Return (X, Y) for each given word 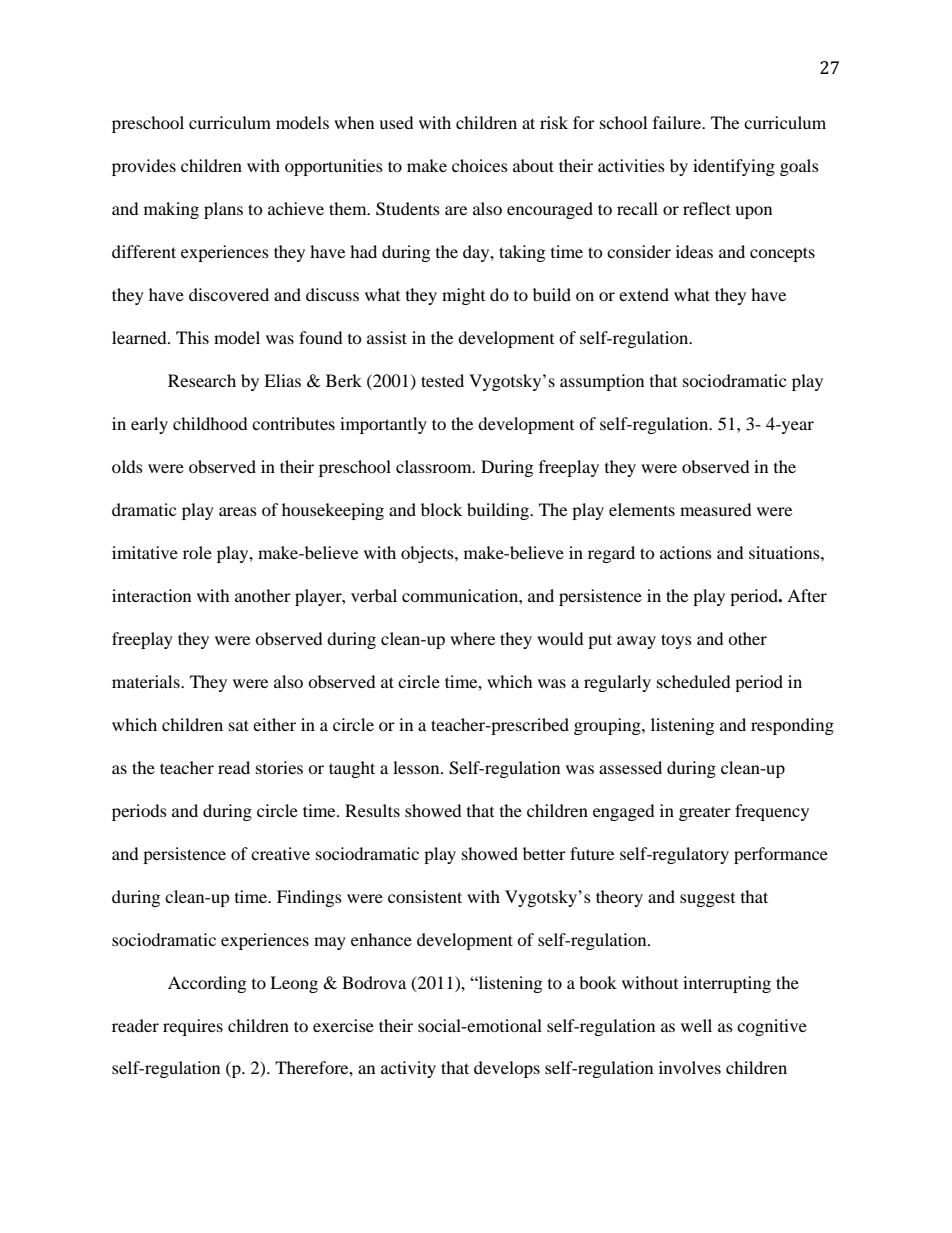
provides (144, 167)
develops (507, 1069)
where (472, 638)
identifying (734, 167)
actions (686, 552)
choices (480, 165)
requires (193, 1027)
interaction (151, 595)
